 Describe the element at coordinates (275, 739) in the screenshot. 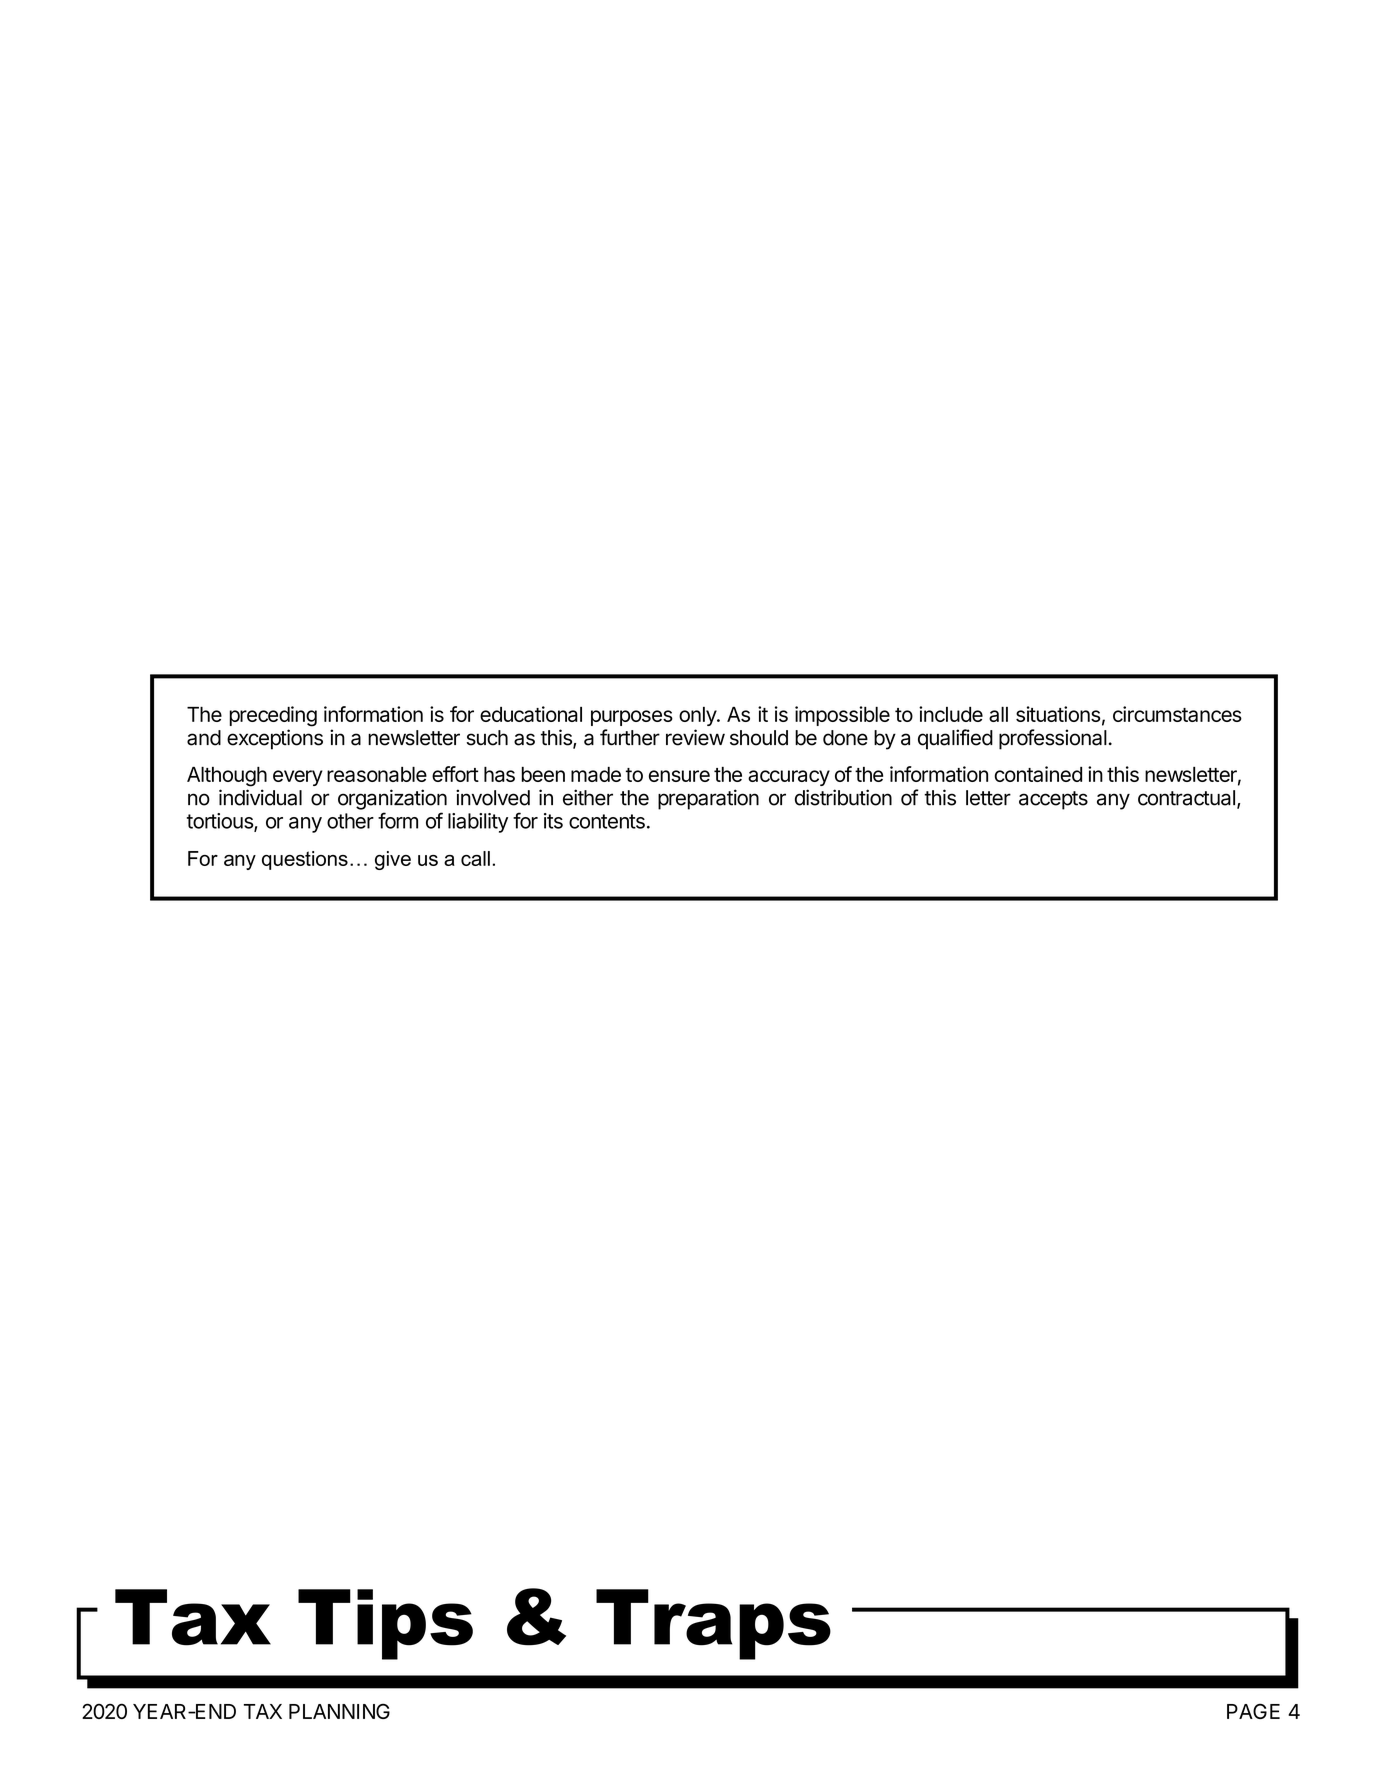

I see `exceptions` at that location.
